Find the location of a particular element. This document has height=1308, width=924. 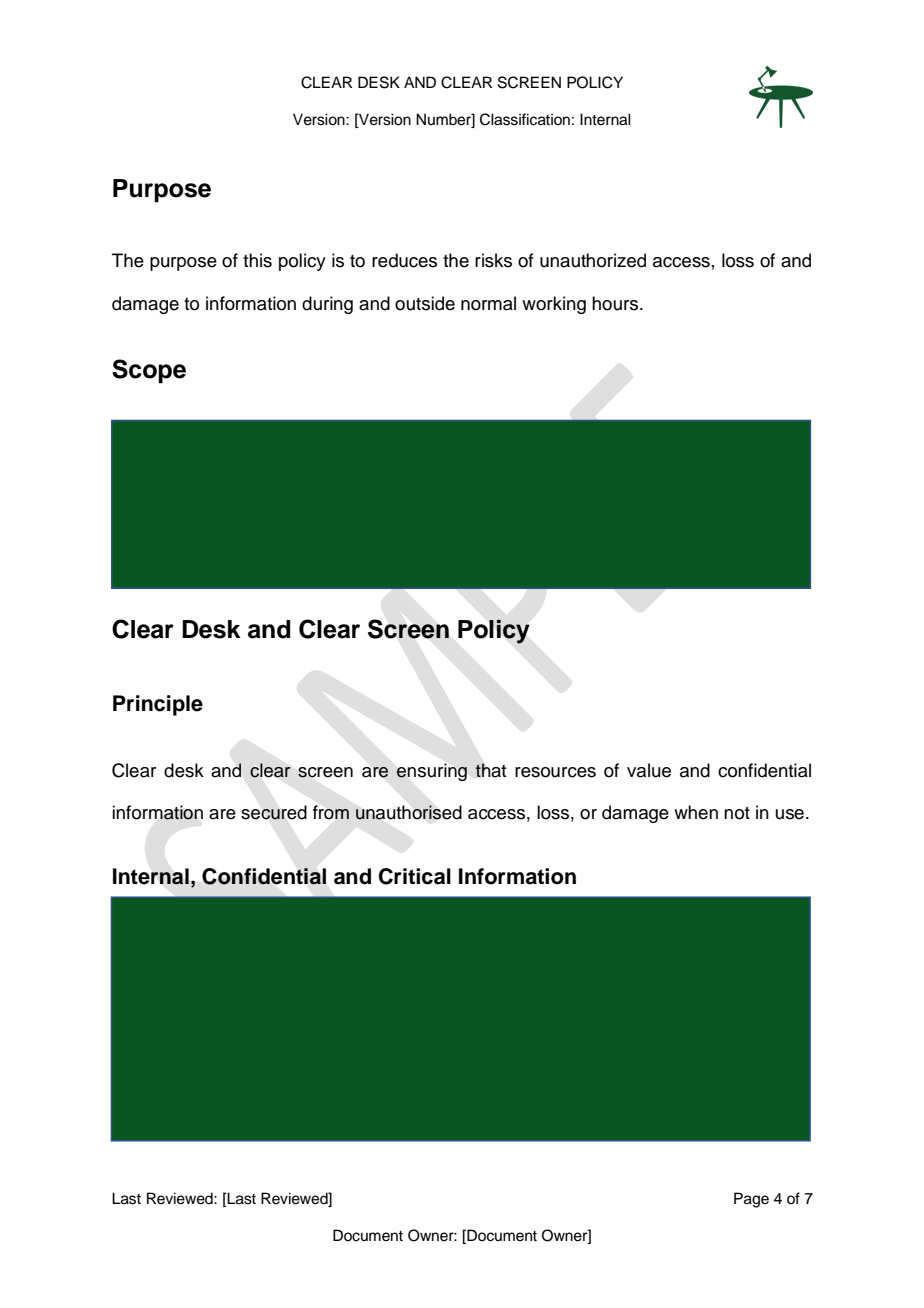

Critical is located at coordinates (415, 876).
